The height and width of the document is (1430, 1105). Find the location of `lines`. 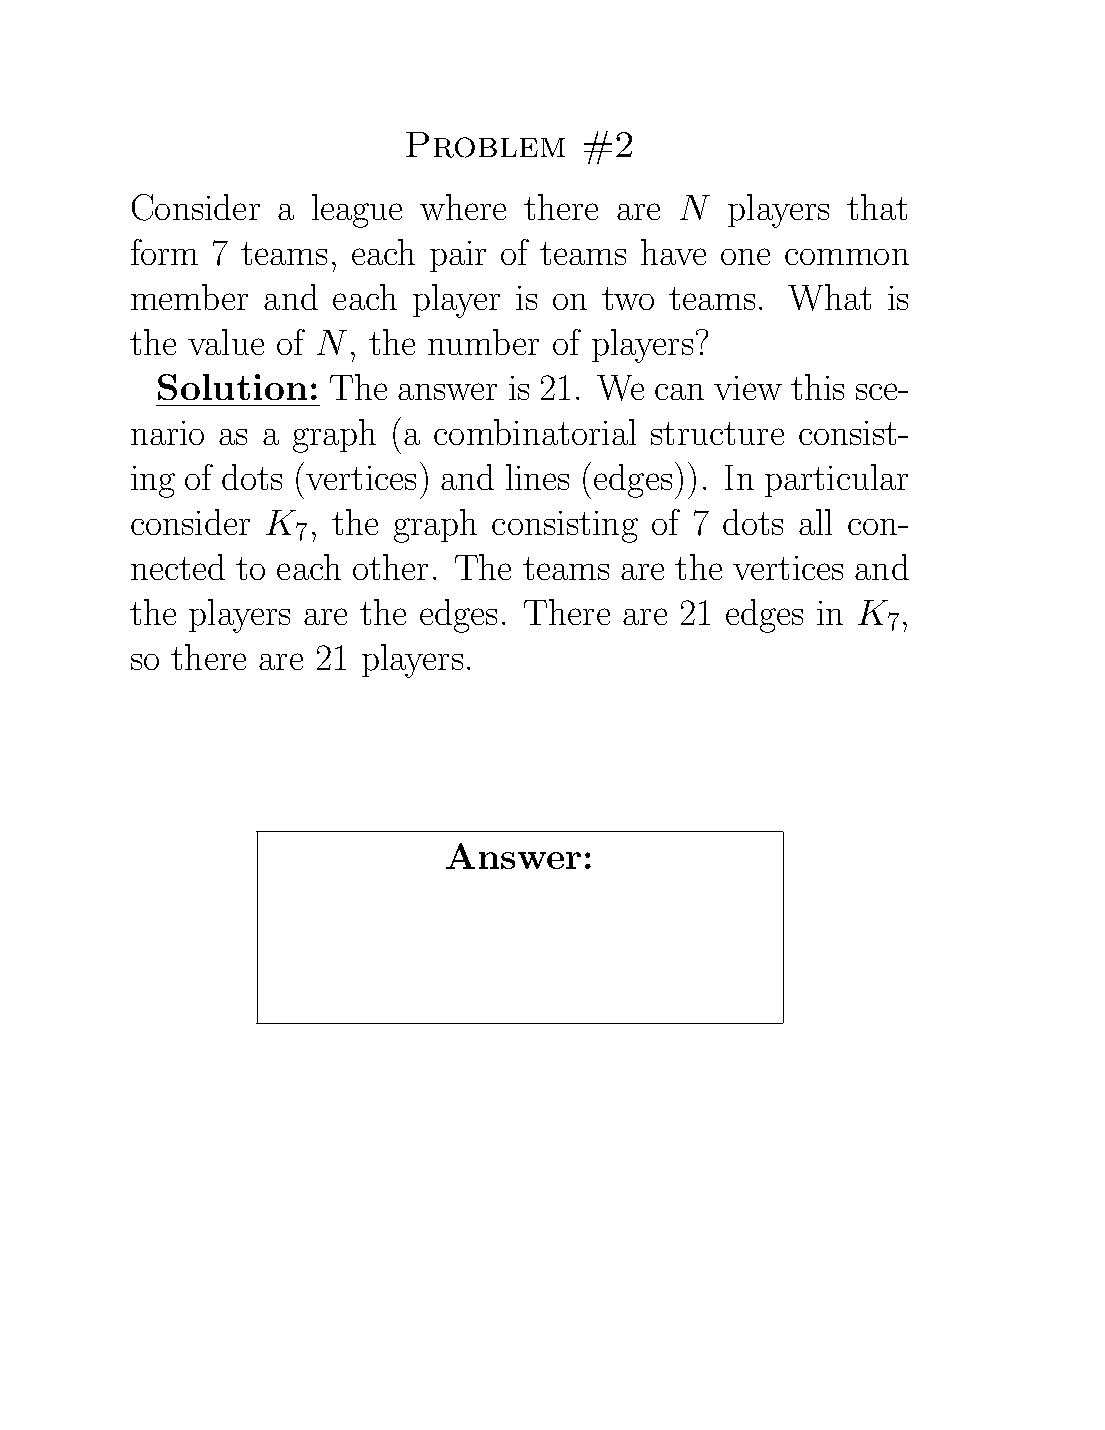

lines is located at coordinates (537, 477).
